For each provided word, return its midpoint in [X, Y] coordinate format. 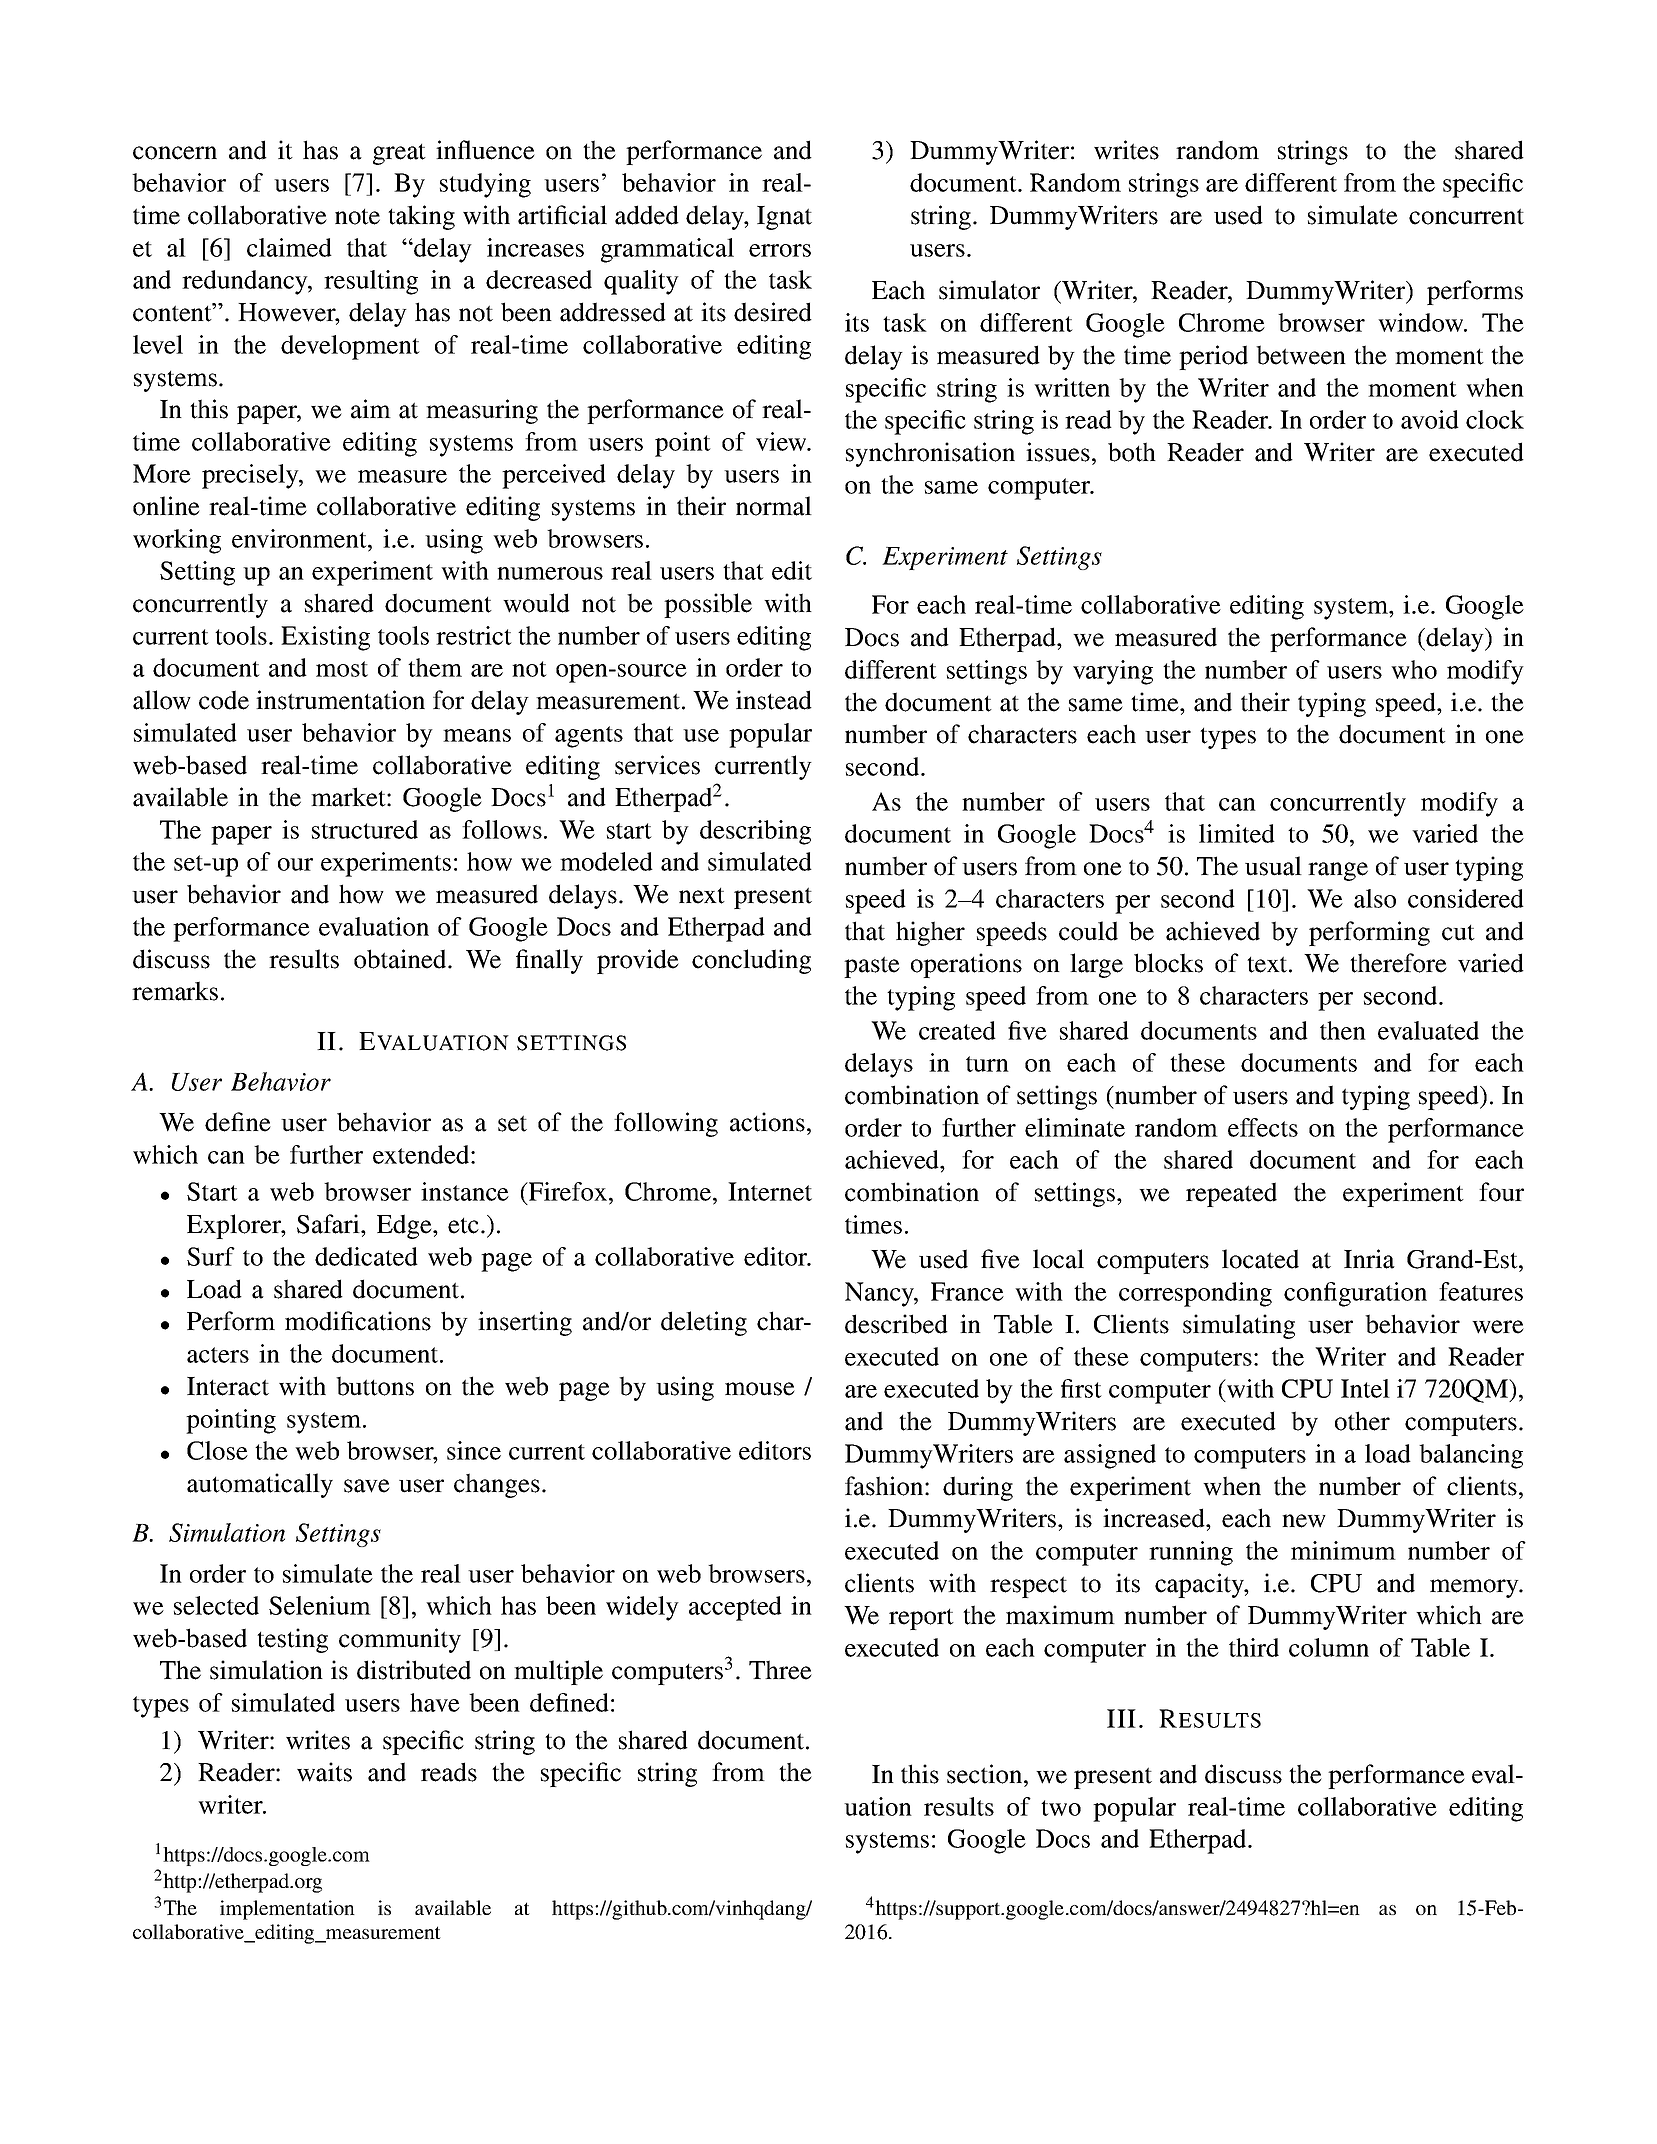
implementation [287, 1910]
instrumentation [340, 700]
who [1414, 669]
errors [780, 250]
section [986, 1774]
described [896, 1324]
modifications [358, 1321]
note [357, 217]
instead [774, 700]
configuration [1355, 1294]
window [1422, 322]
